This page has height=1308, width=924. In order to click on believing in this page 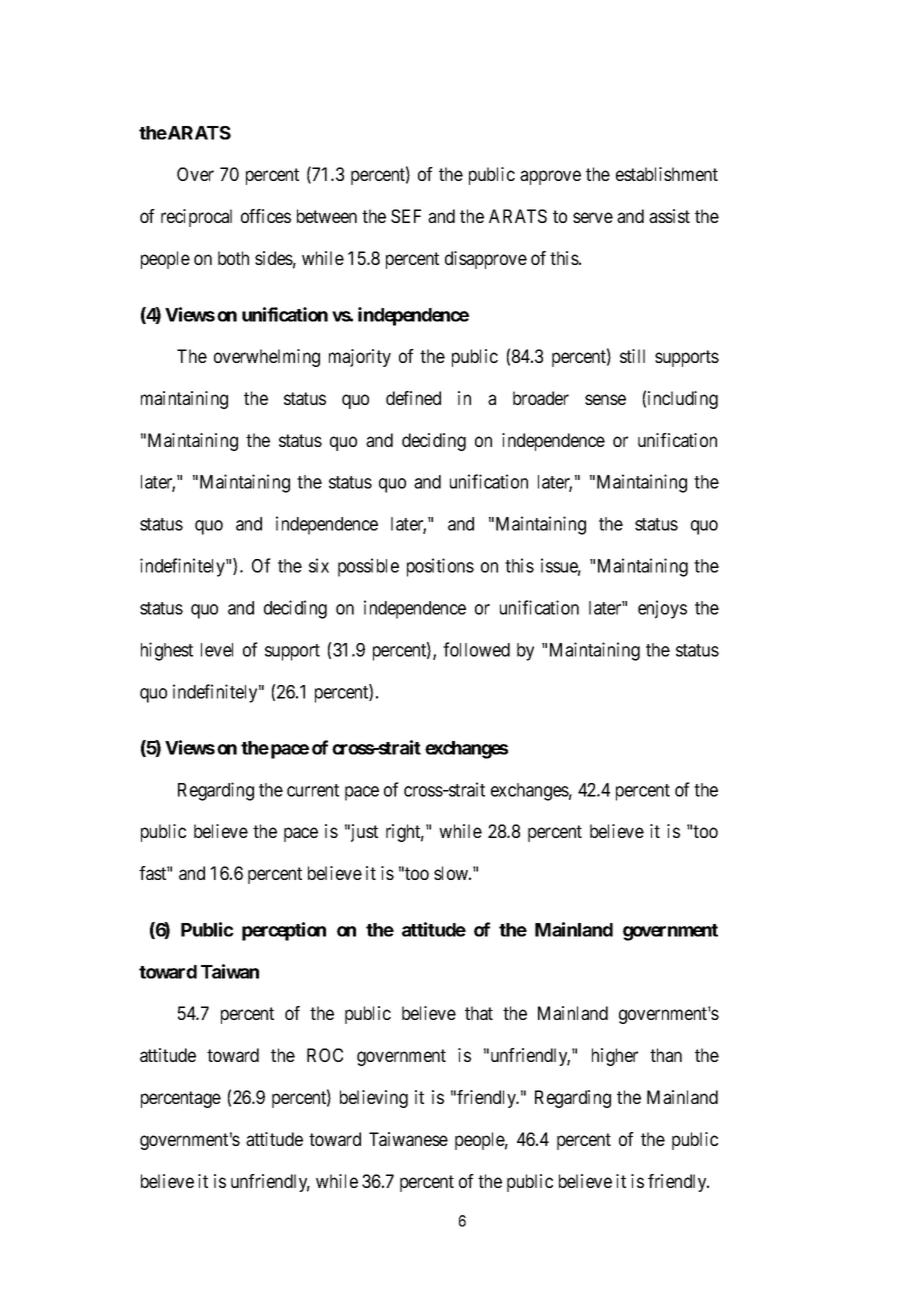, I will do `click(374, 1099)`.
